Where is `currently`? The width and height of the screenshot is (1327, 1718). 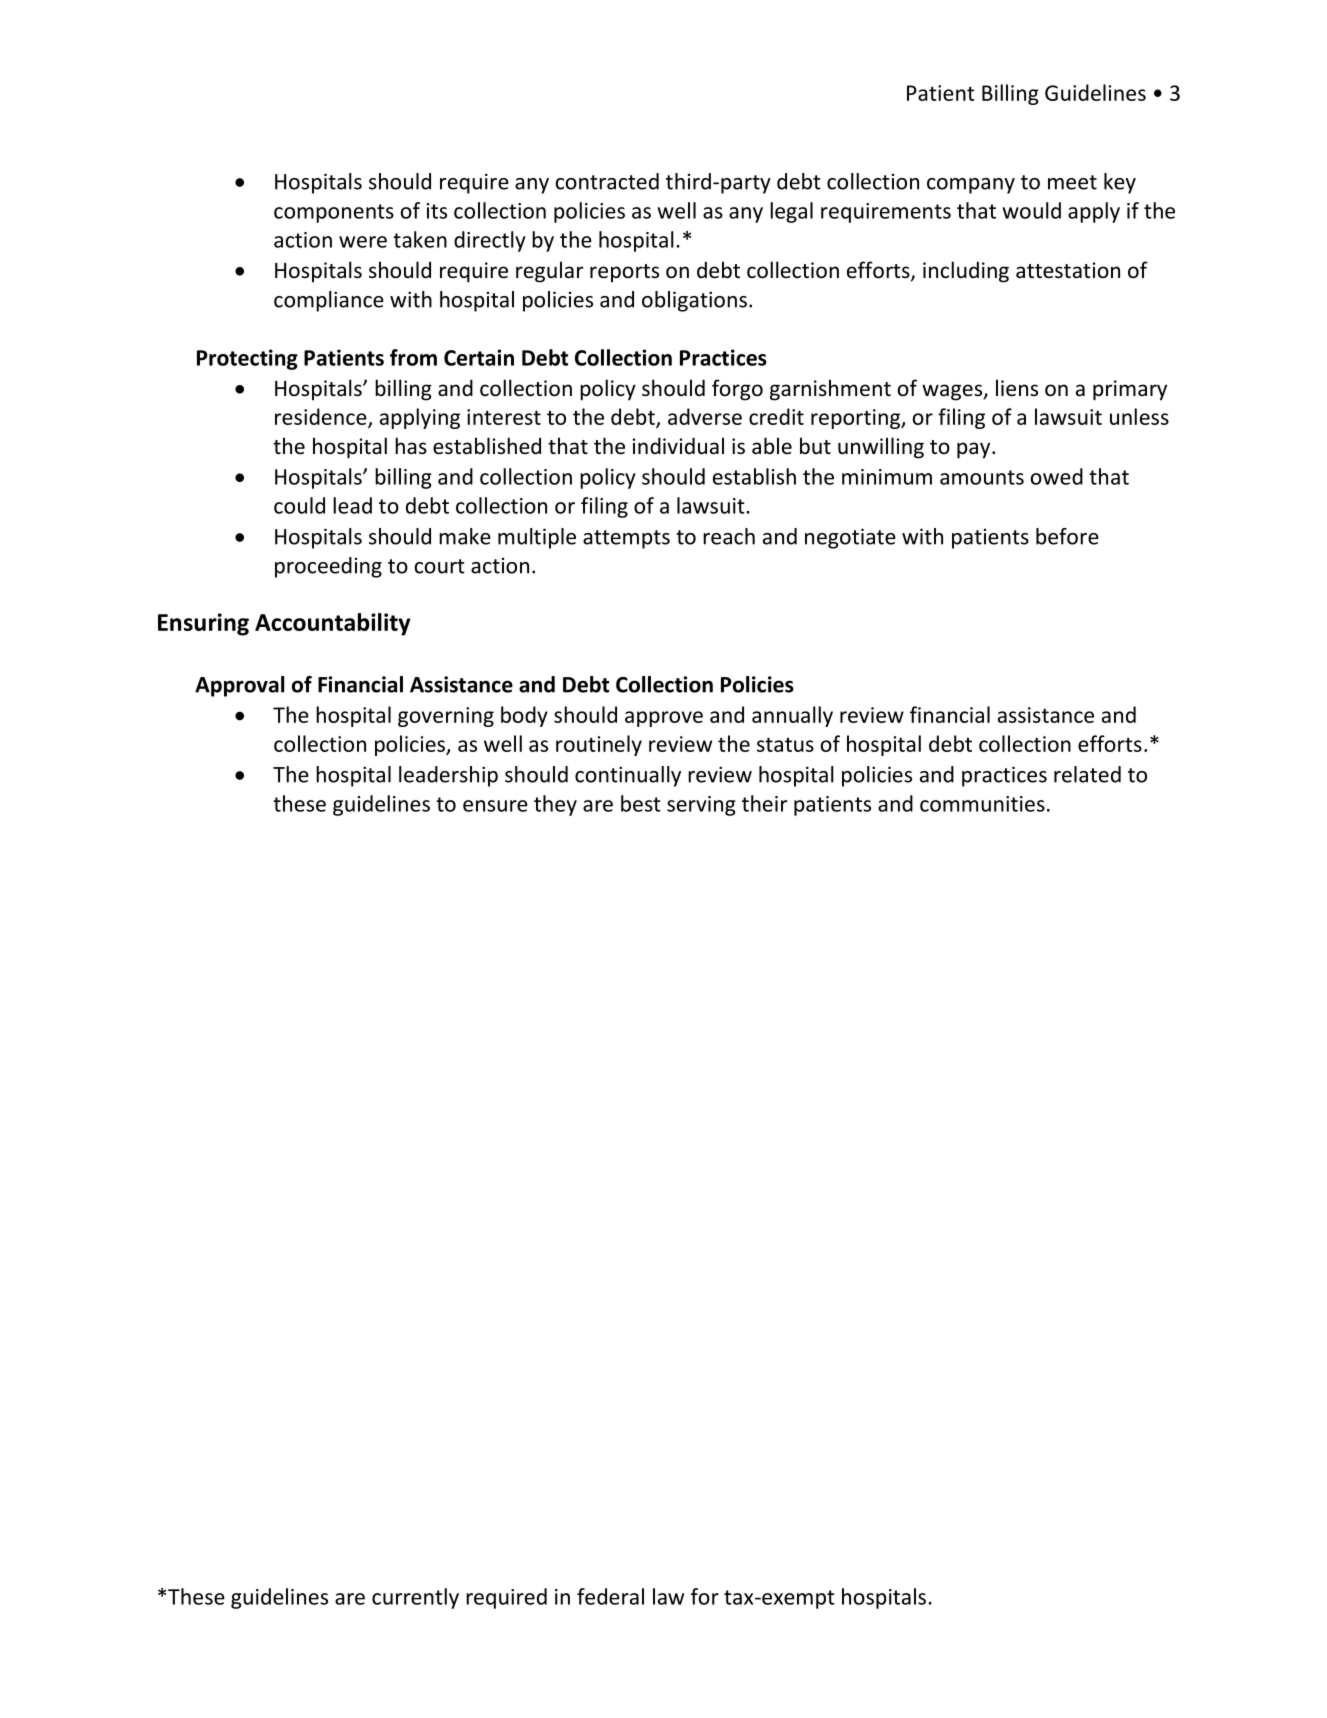
currently is located at coordinates (415, 1598).
